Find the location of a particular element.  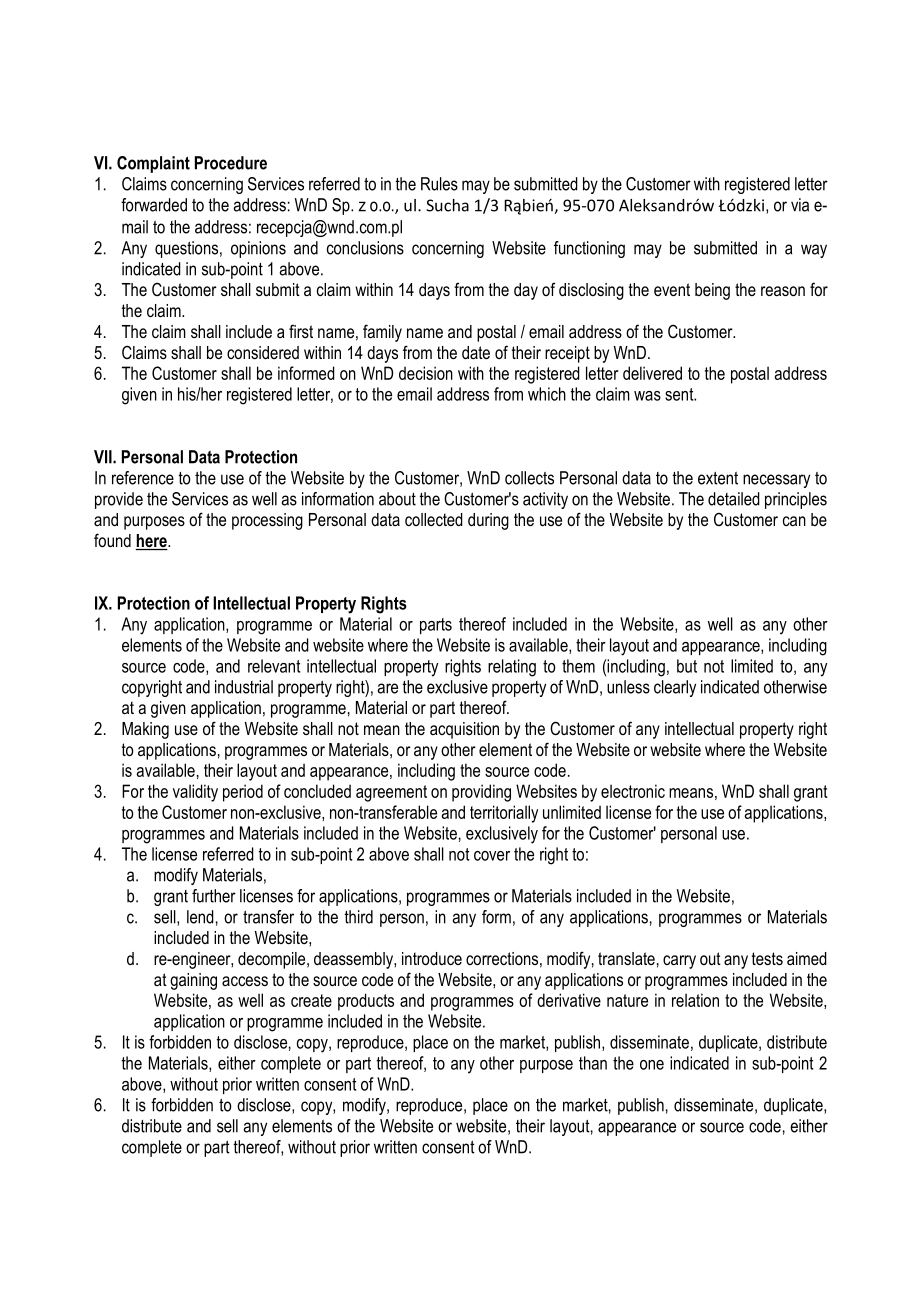

delivered is located at coordinates (652, 373).
